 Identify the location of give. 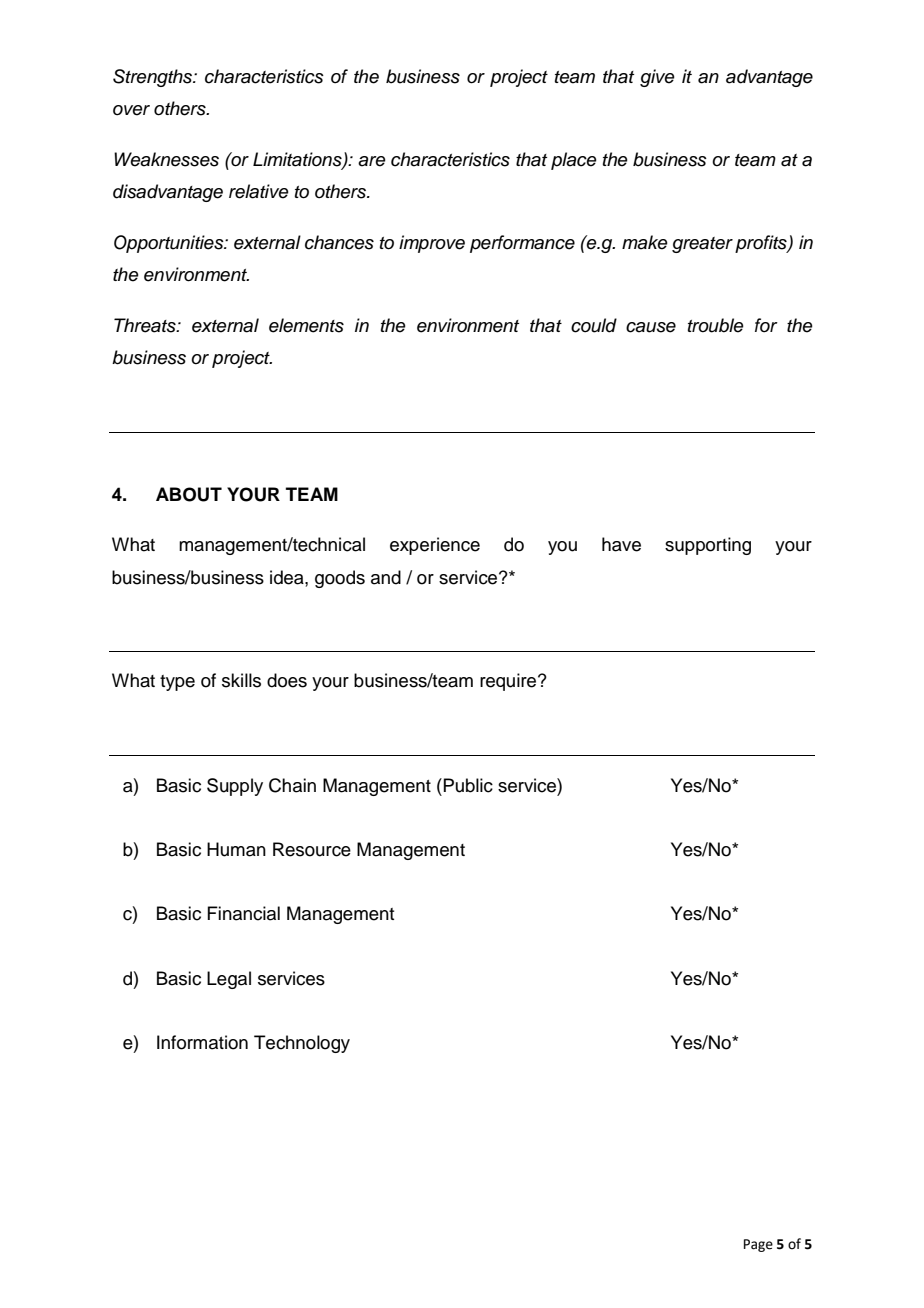
(657, 78).
